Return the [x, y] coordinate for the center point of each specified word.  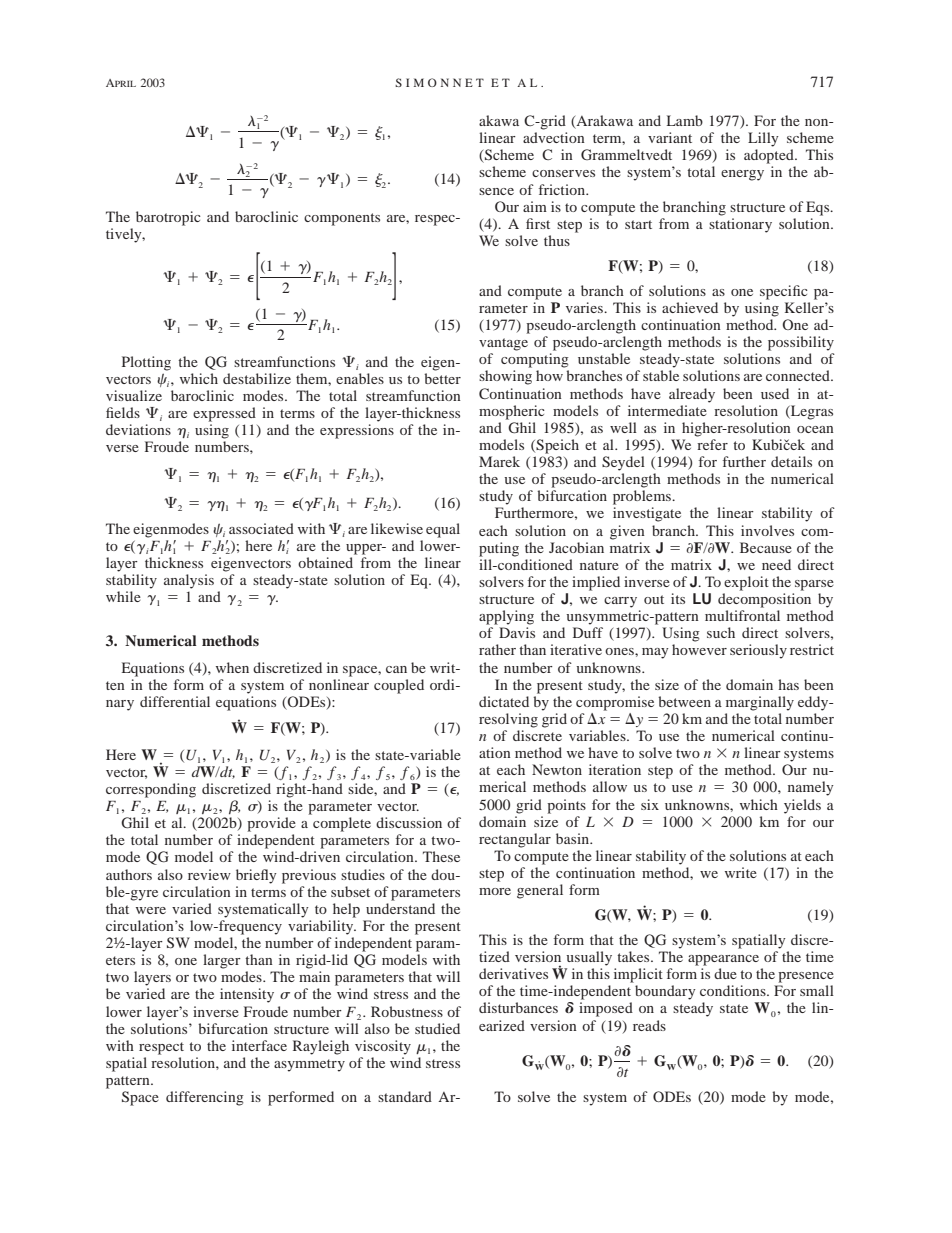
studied [437, 1028]
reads [649, 1025]
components [342, 219]
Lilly [763, 139]
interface [259, 1045]
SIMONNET [439, 82]
